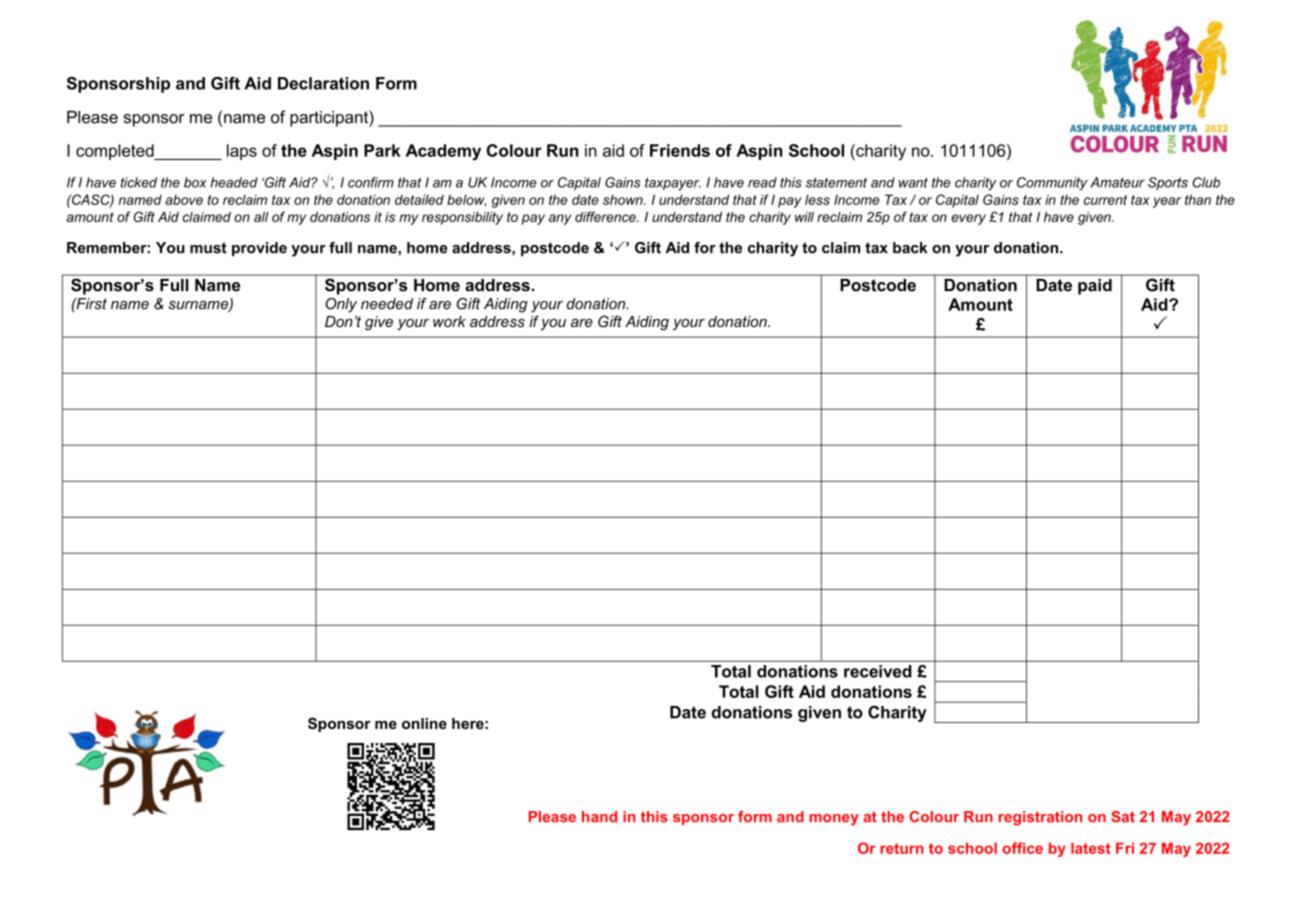  What do you see at coordinates (1040, 818) in the document?
I see `registration` at bounding box center [1040, 818].
